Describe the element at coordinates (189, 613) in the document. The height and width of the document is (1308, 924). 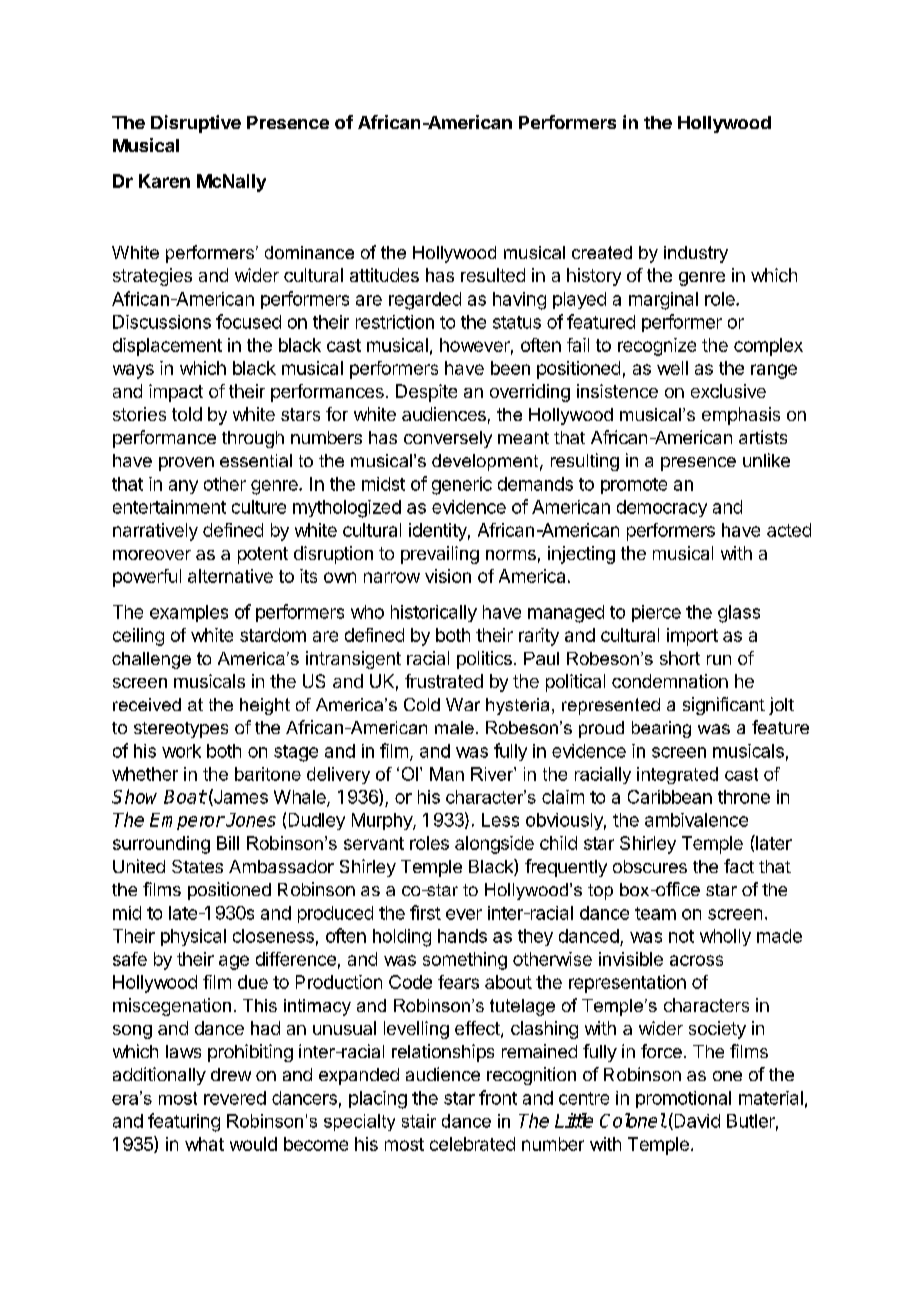
I see `examples` at that location.
